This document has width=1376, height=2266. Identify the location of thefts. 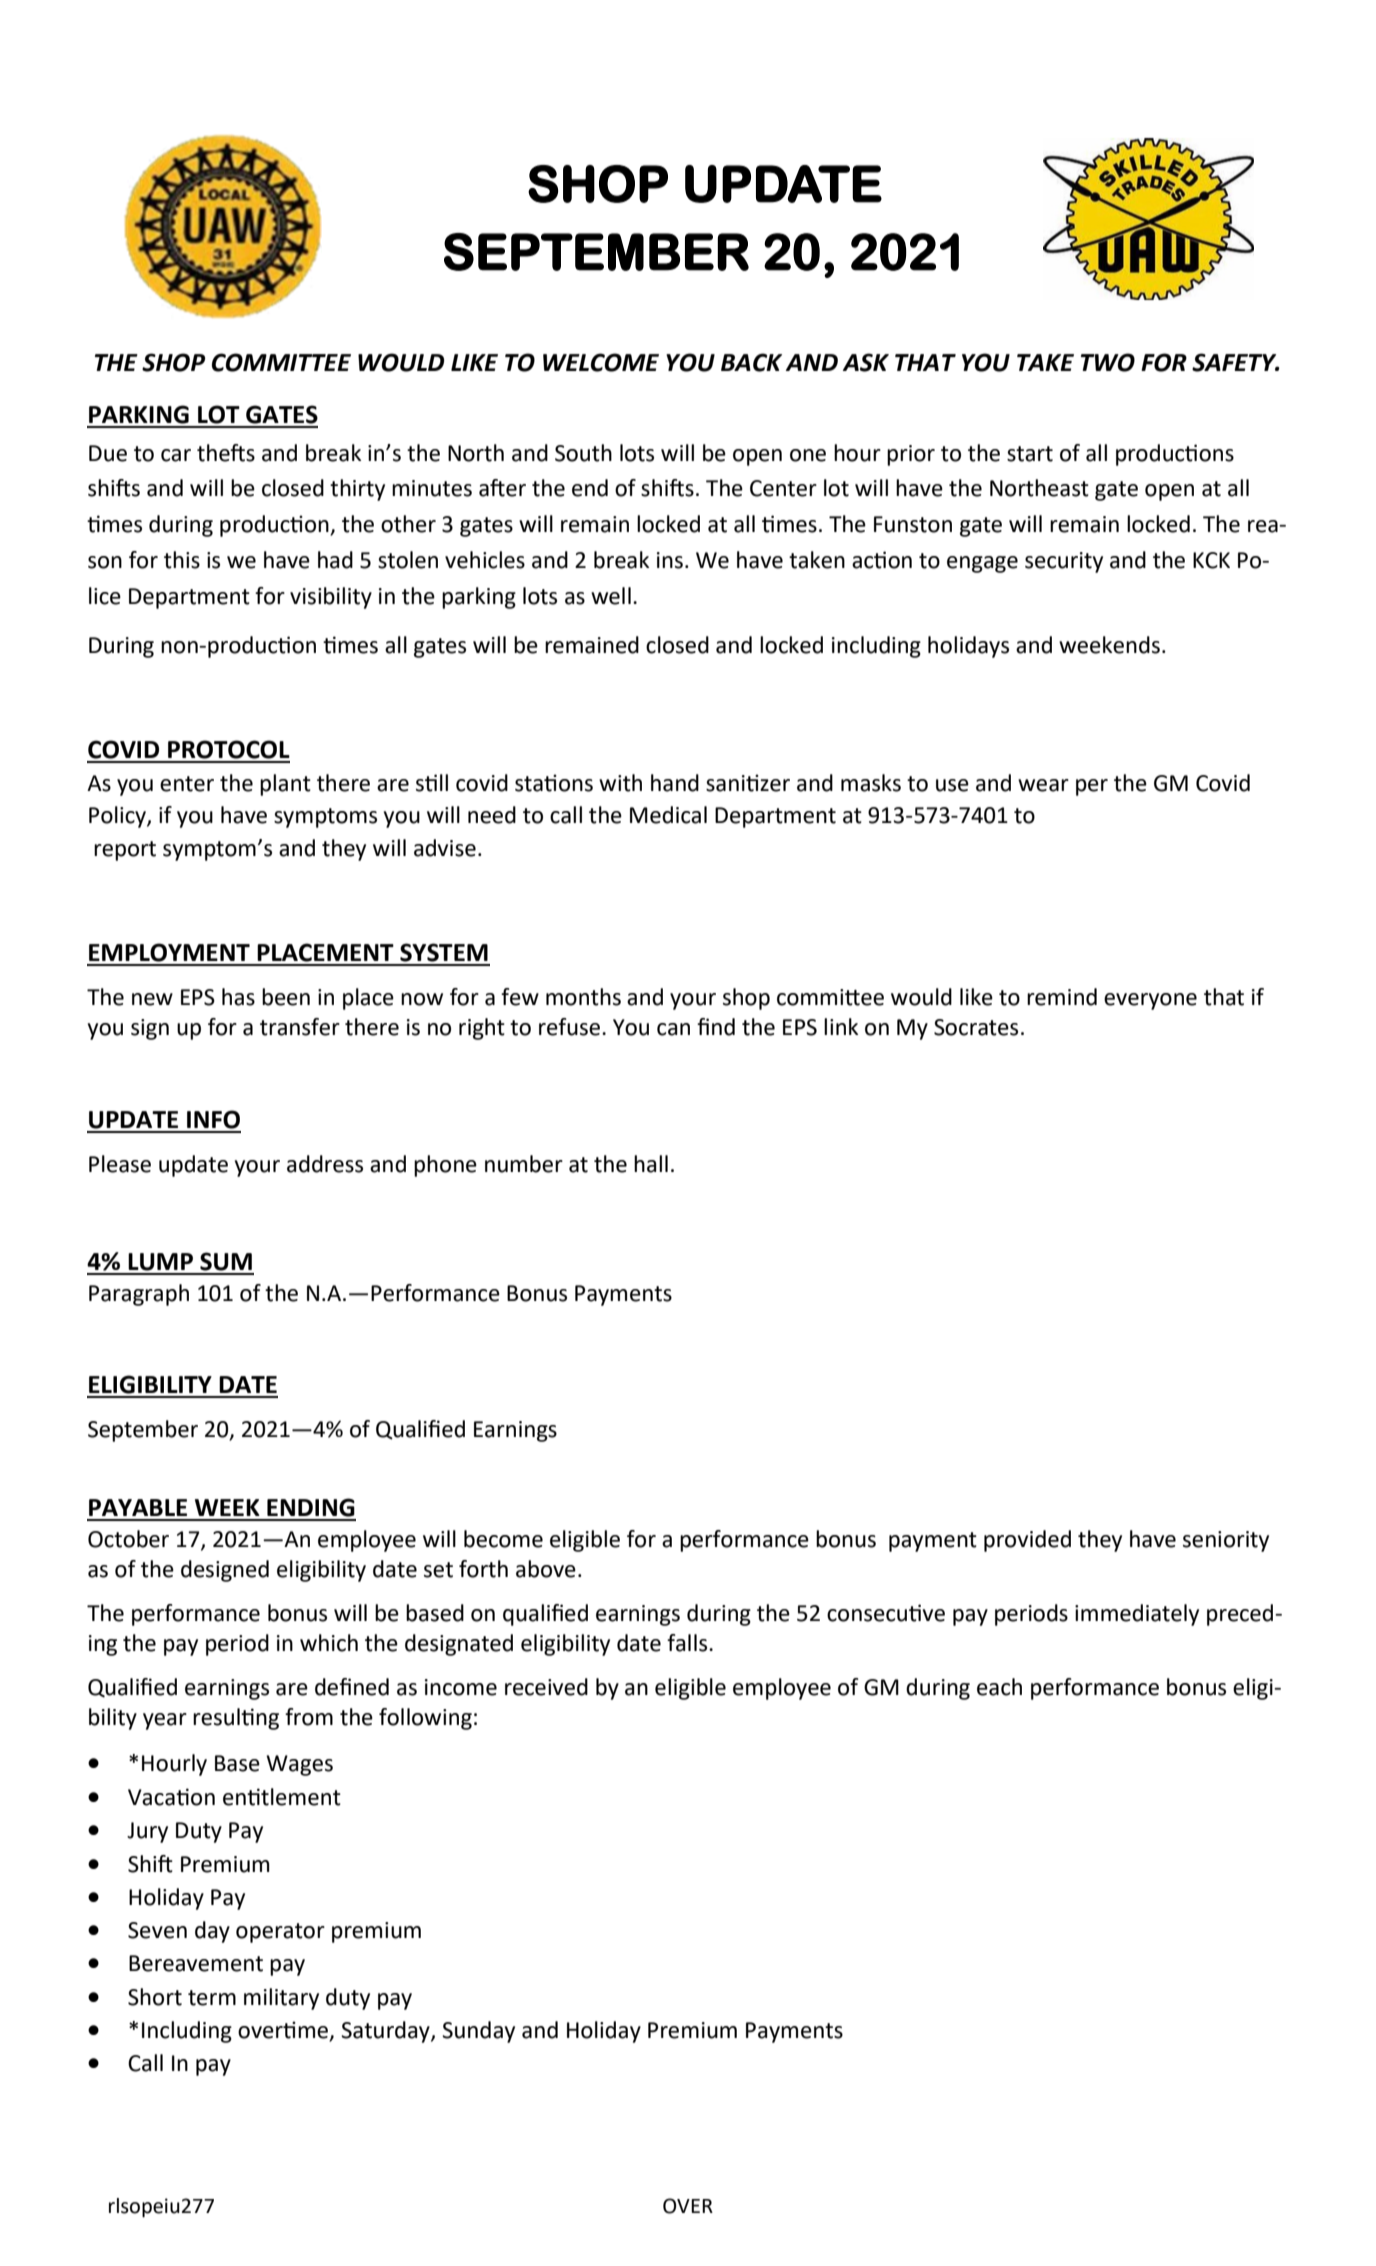
(226, 453).
